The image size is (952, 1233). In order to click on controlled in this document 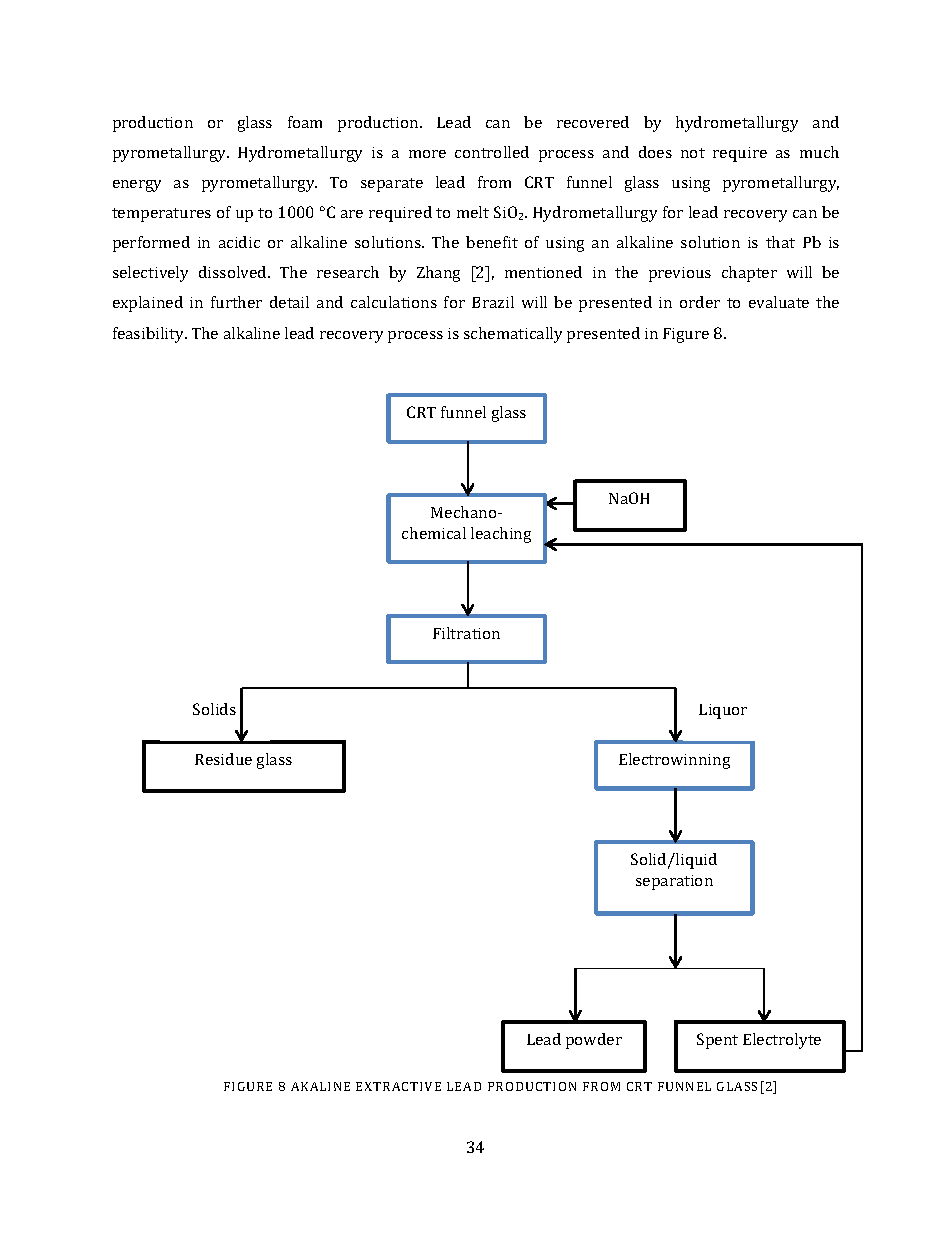, I will do `click(492, 152)`.
